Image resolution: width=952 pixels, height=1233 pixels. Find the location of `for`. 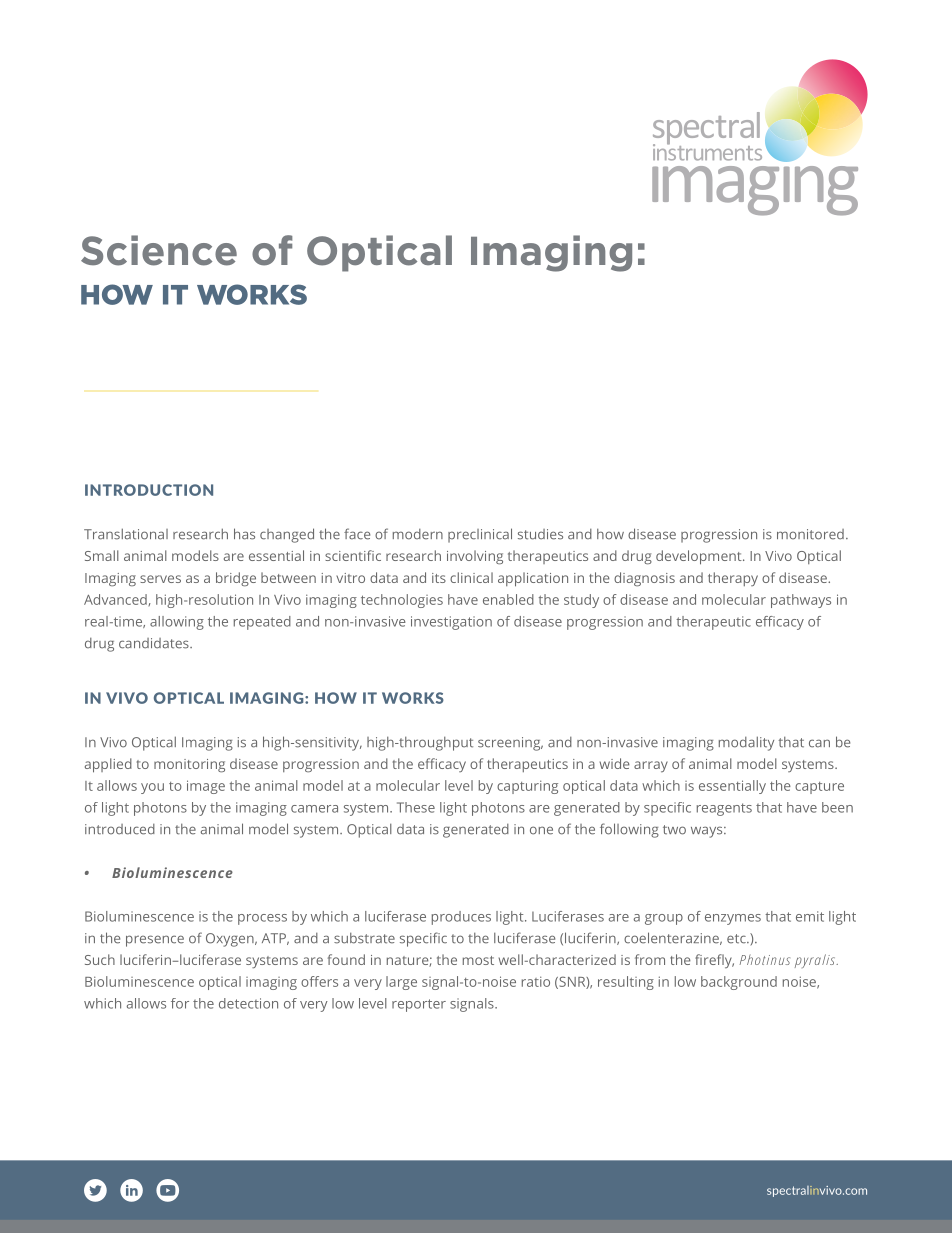

for is located at coordinates (180, 1003).
